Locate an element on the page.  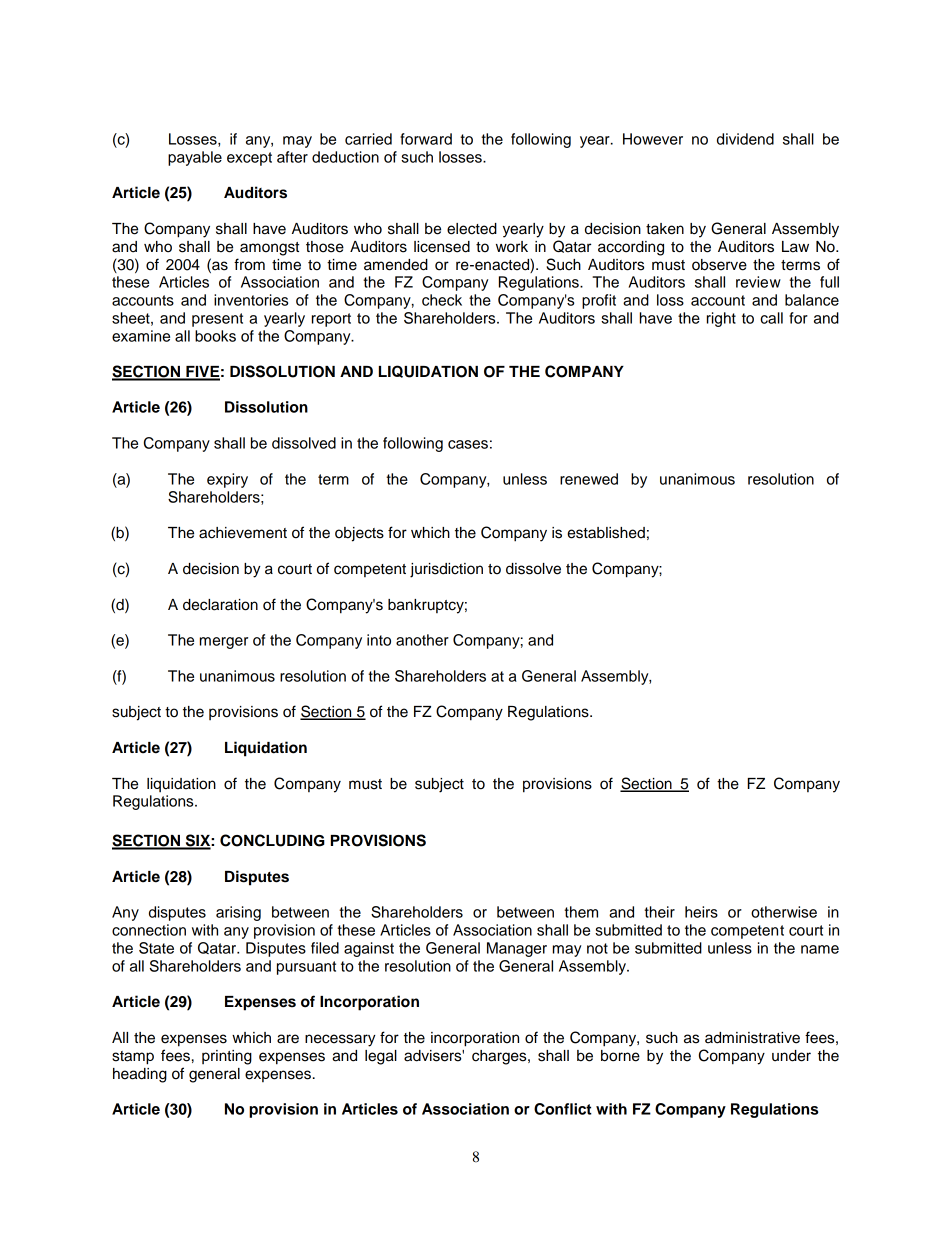
printing is located at coordinates (227, 1057).
